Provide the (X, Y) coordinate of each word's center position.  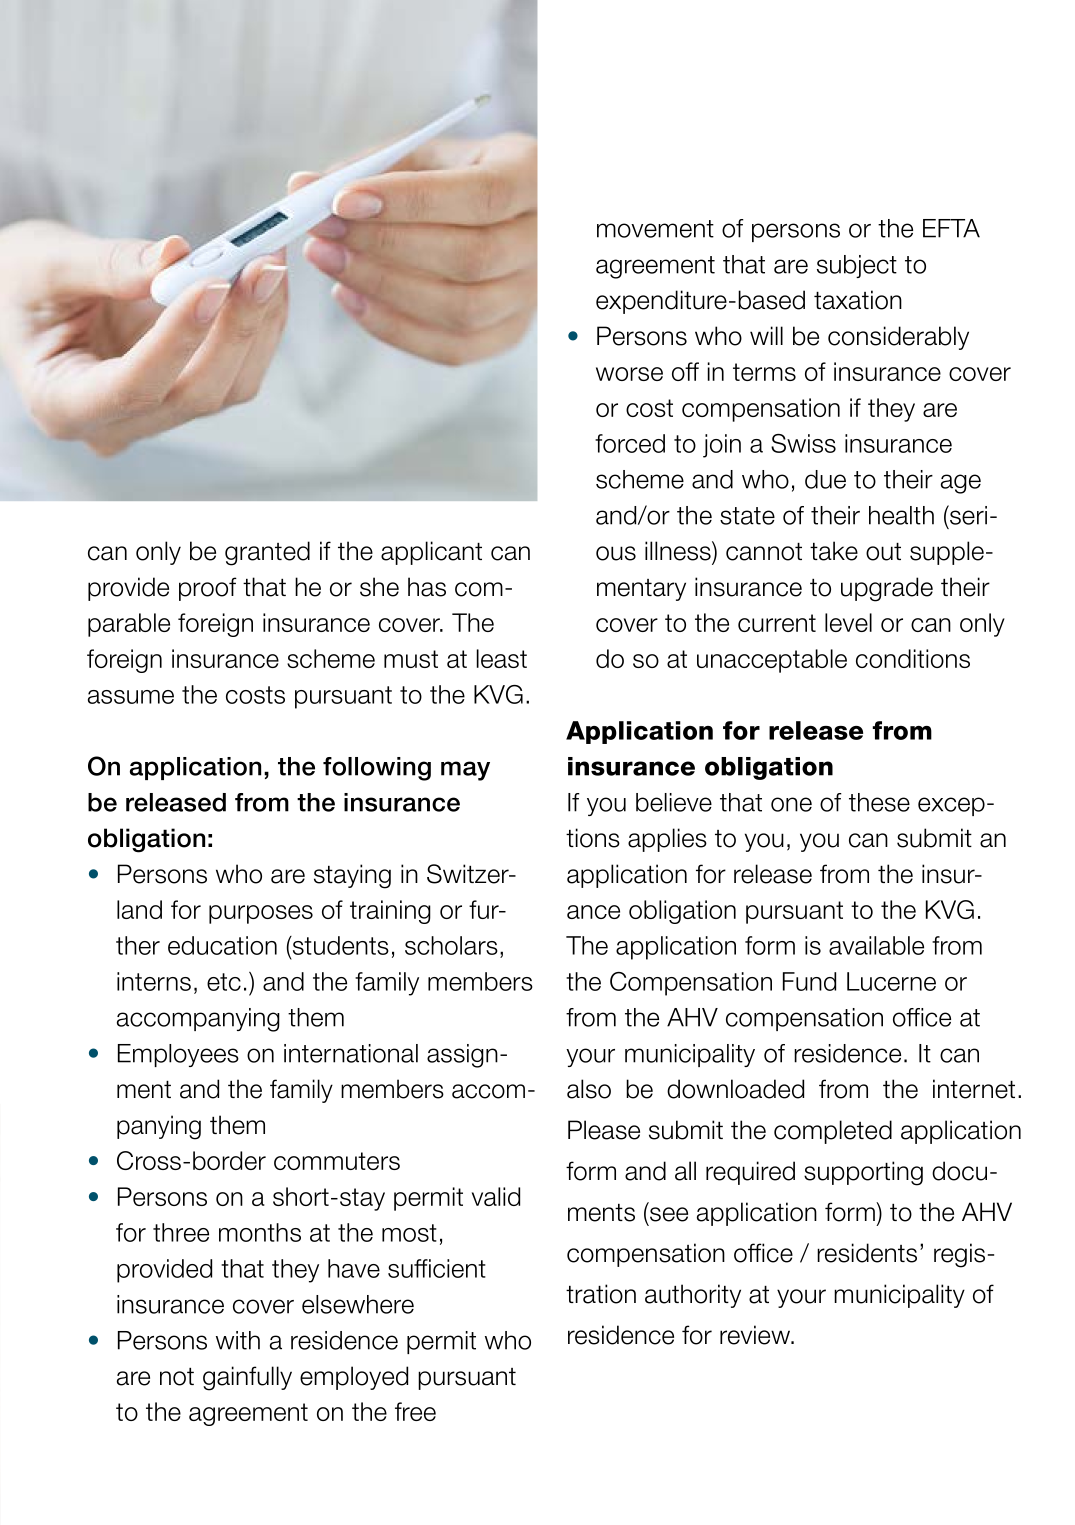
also (589, 1089)
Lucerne (891, 981)
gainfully (247, 1378)
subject (857, 266)
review (756, 1335)
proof (208, 589)
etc (224, 982)
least (502, 658)
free (415, 1411)
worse (629, 374)
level (848, 622)
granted (267, 553)
